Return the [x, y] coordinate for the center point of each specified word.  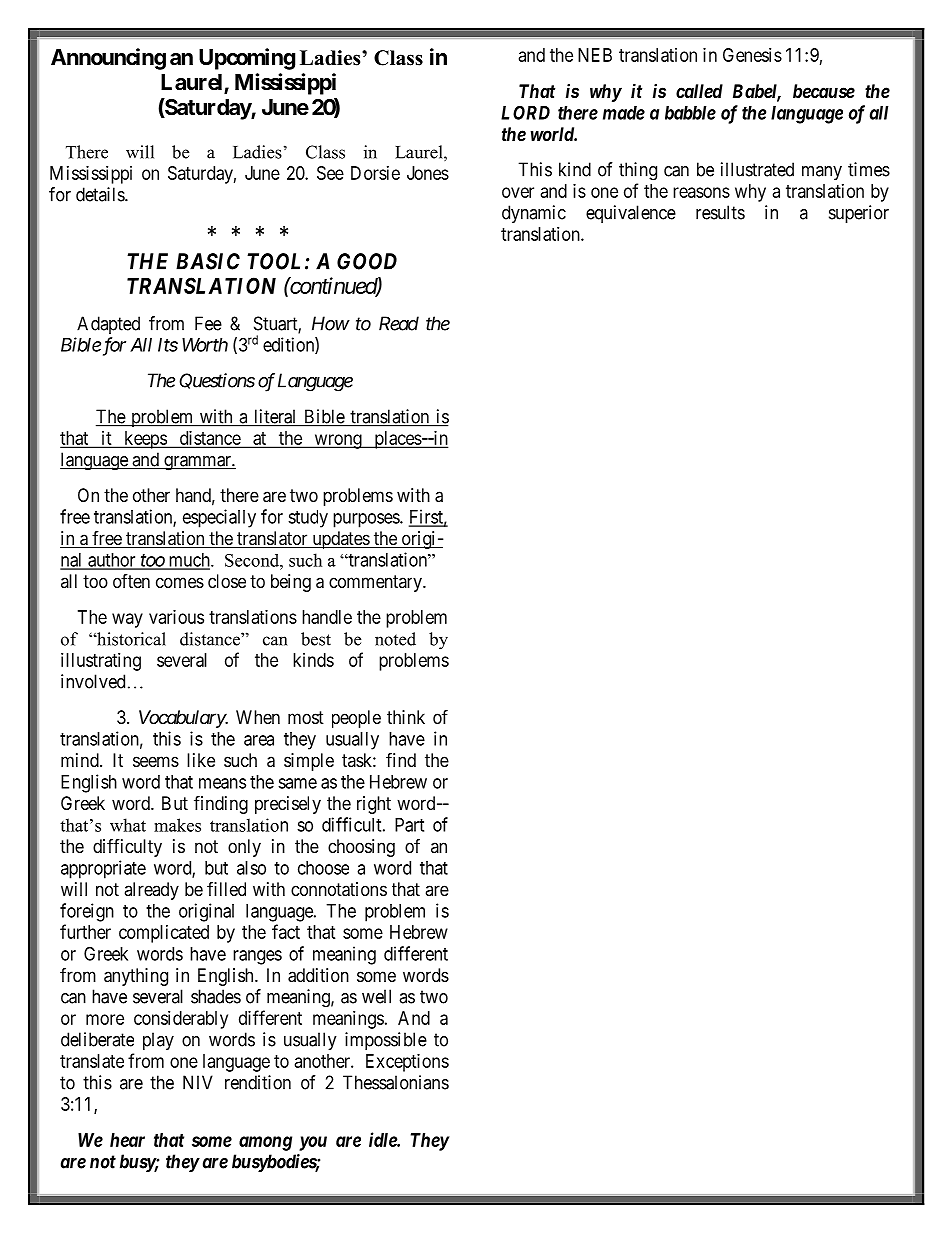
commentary [376, 583]
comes [180, 582]
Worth [205, 345]
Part [409, 825]
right [374, 805]
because [824, 91]
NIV [198, 1082]
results [720, 212]
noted [395, 639]
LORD [525, 112]
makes [177, 825]
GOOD [367, 261]
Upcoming [247, 59]
